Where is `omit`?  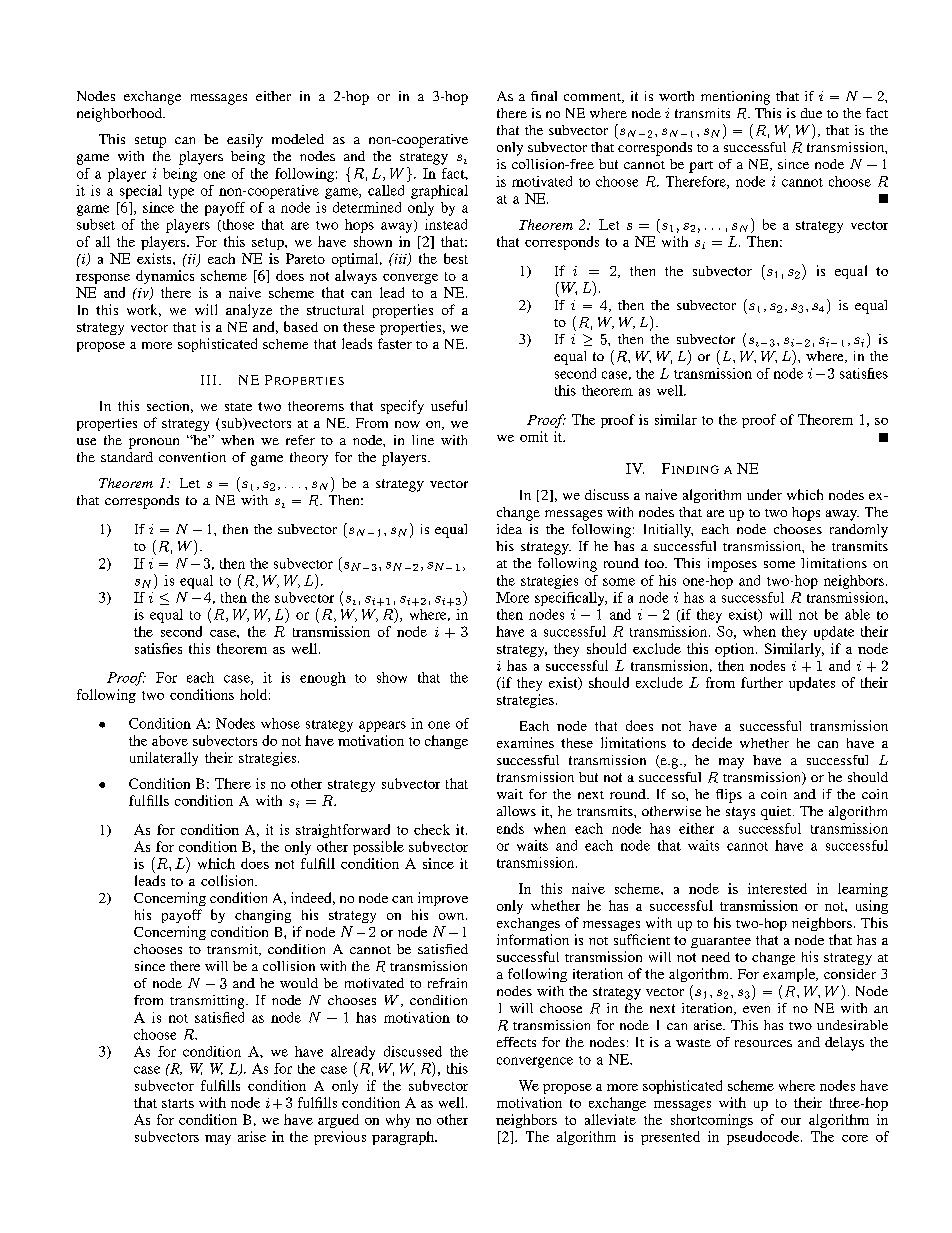
omit is located at coordinates (534, 436).
